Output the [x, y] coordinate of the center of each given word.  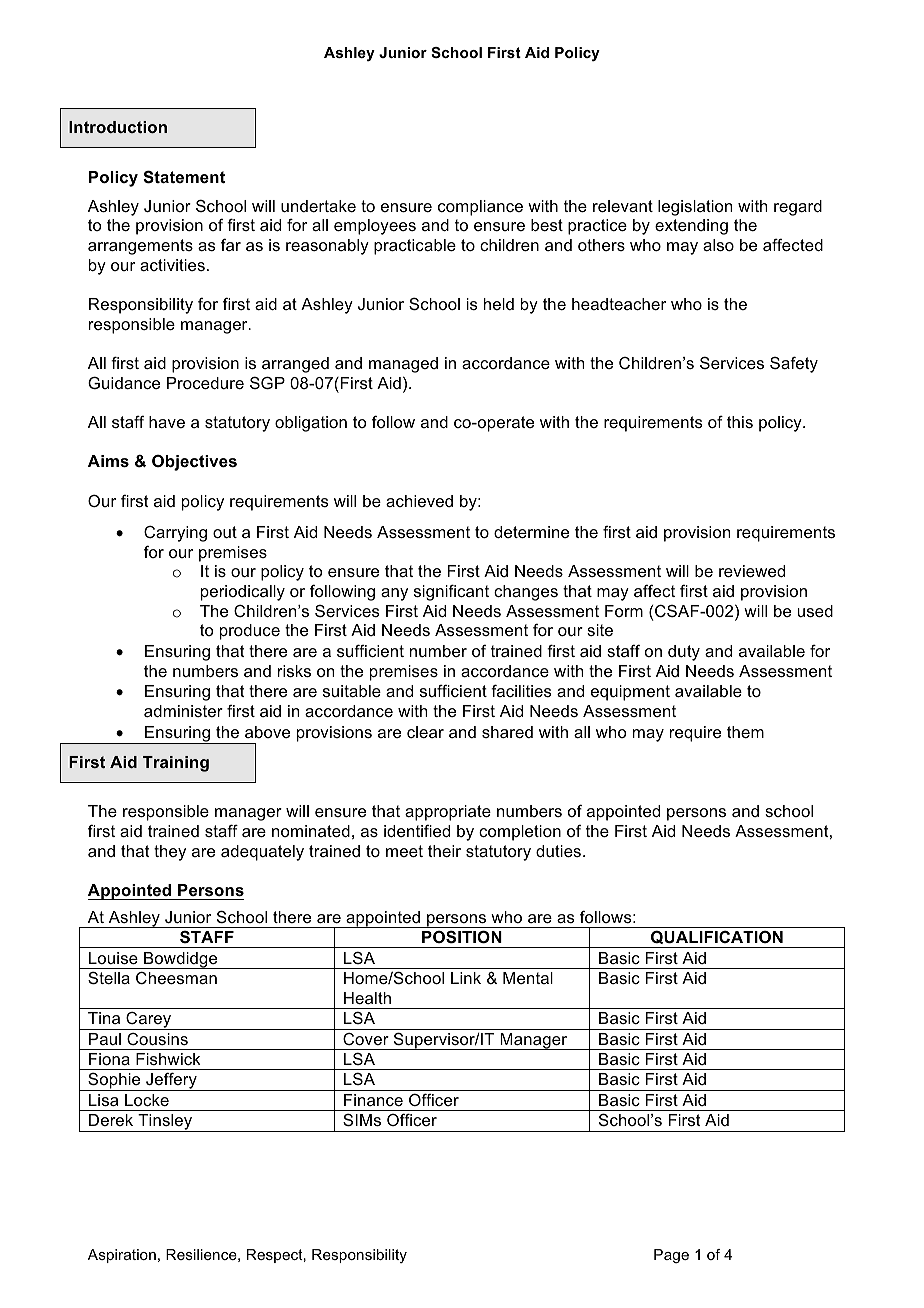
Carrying [175, 534]
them [745, 732]
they [170, 853]
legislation [695, 208]
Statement [184, 177]
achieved [419, 501]
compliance [480, 208]
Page [671, 1256]
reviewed [752, 571]
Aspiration [122, 1256]
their [444, 851]
